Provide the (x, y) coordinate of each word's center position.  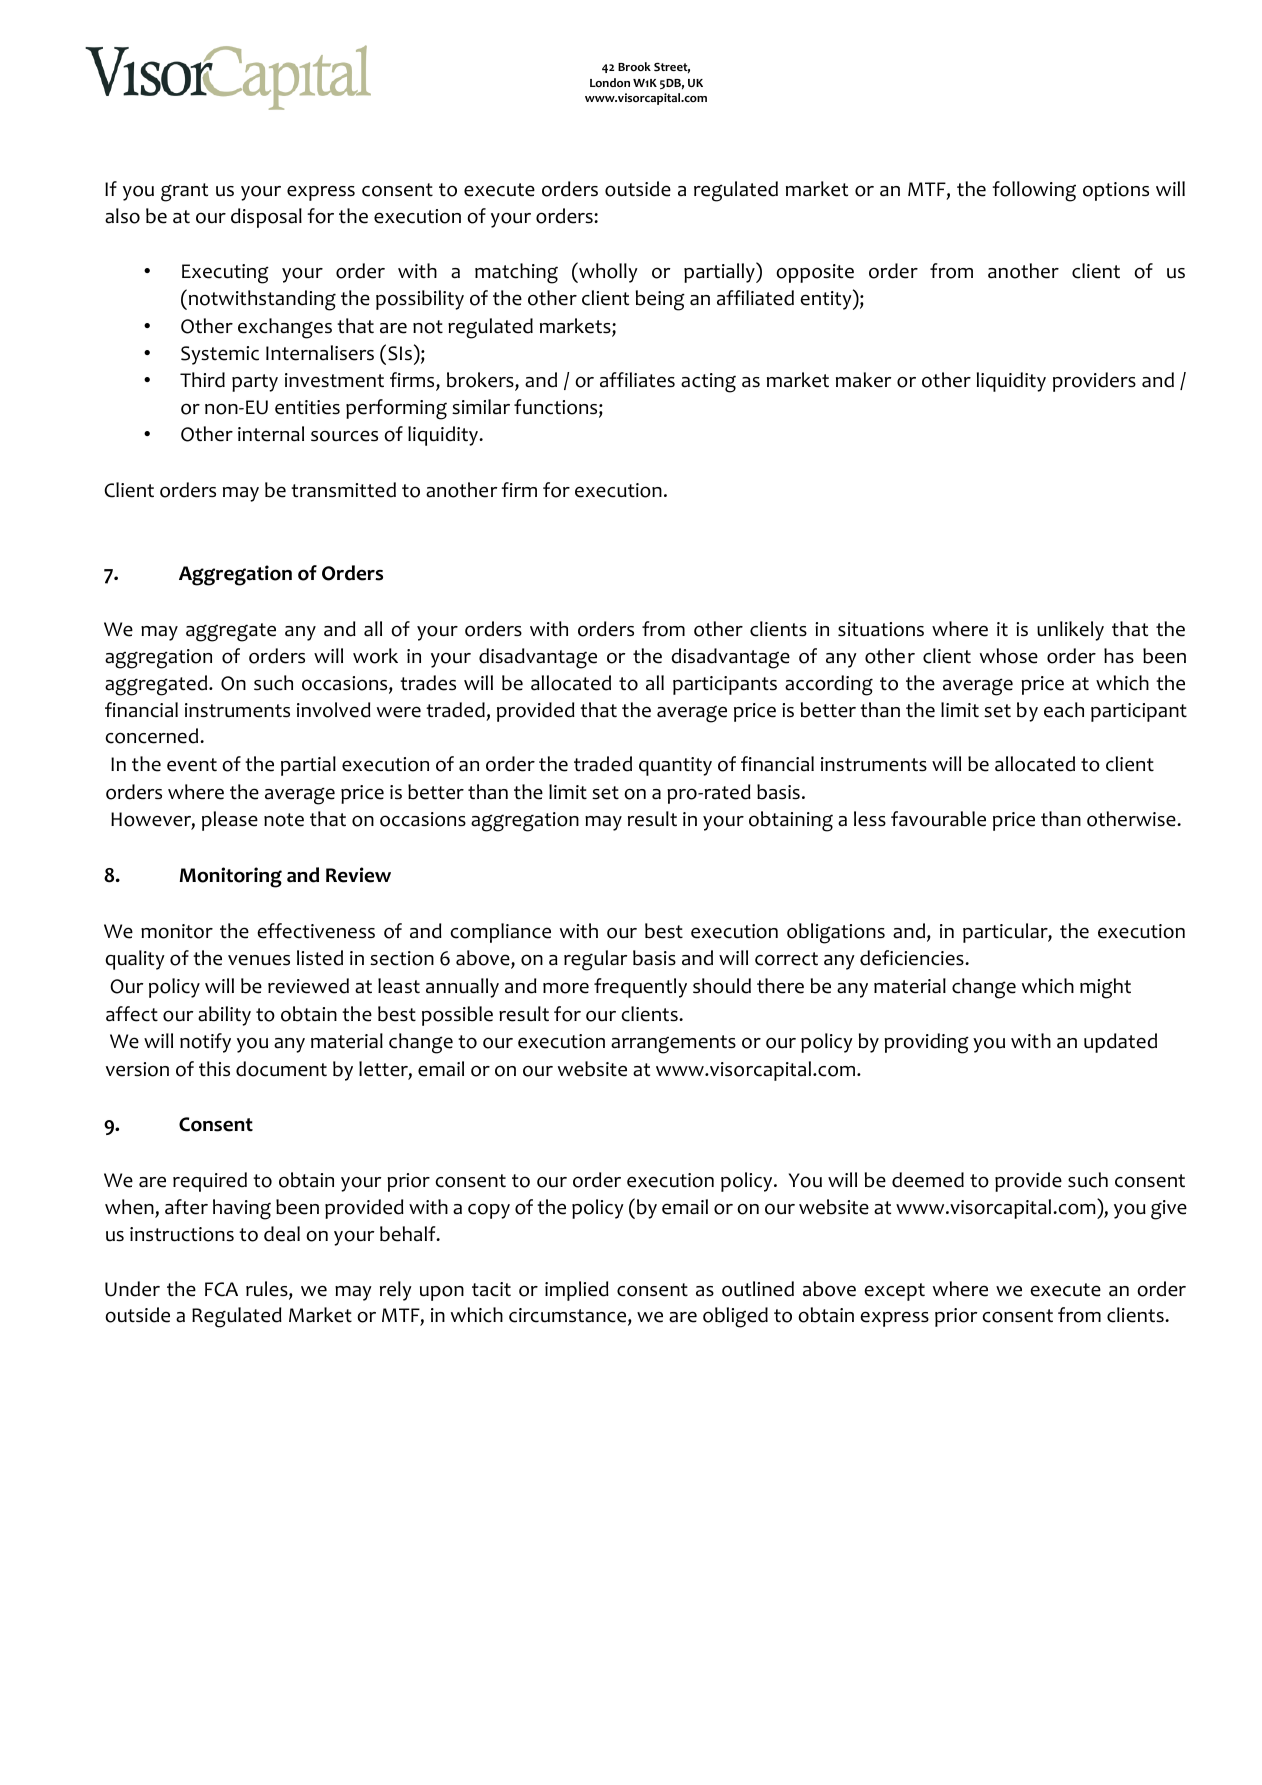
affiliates (637, 380)
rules (268, 1290)
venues (259, 960)
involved (334, 710)
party (255, 383)
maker (864, 380)
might (1105, 988)
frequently (640, 988)
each (1064, 710)
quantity (675, 766)
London (610, 83)
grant (184, 192)
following (1034, 191)
